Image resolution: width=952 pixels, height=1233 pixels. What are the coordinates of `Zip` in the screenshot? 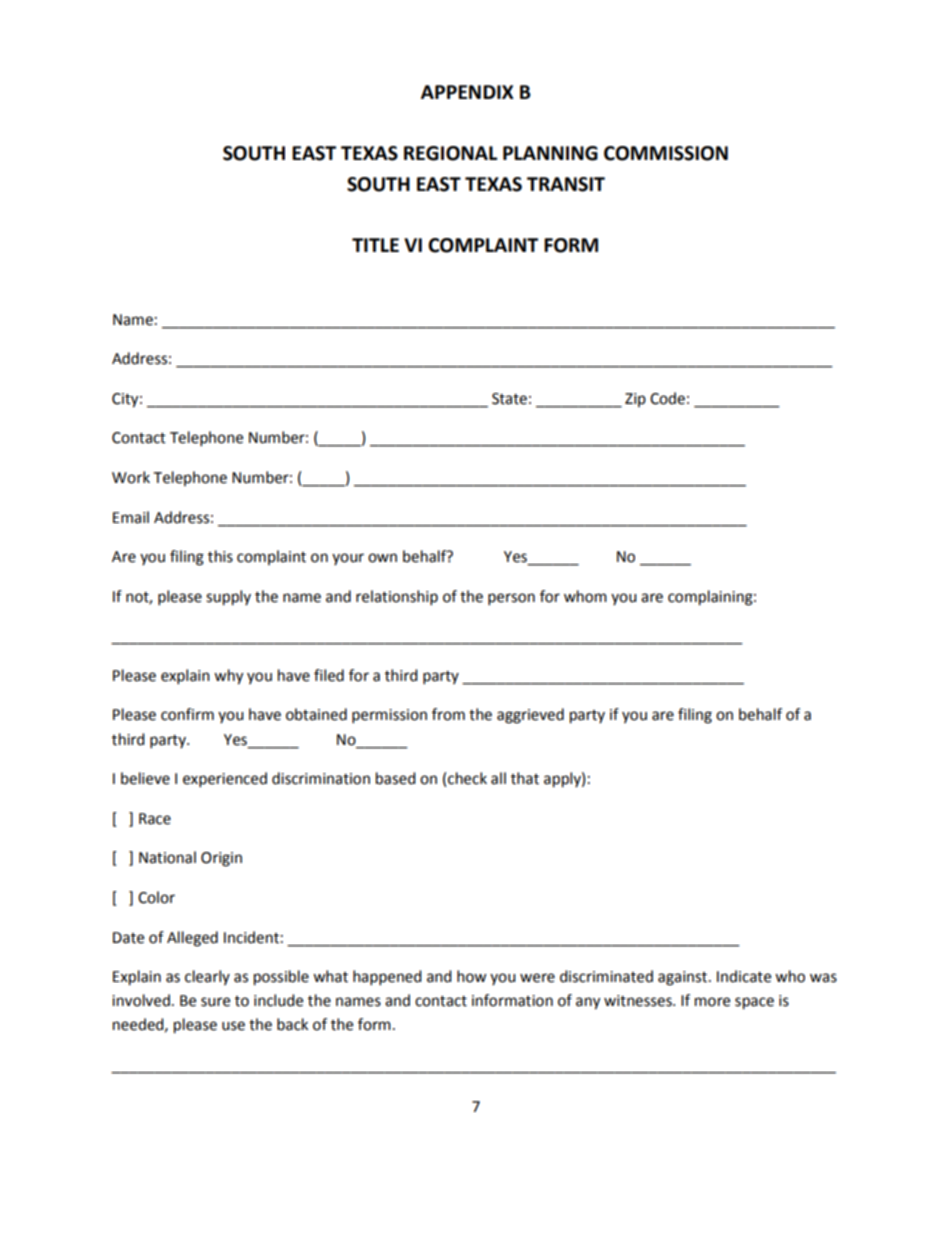 It's located at (635, 400).
